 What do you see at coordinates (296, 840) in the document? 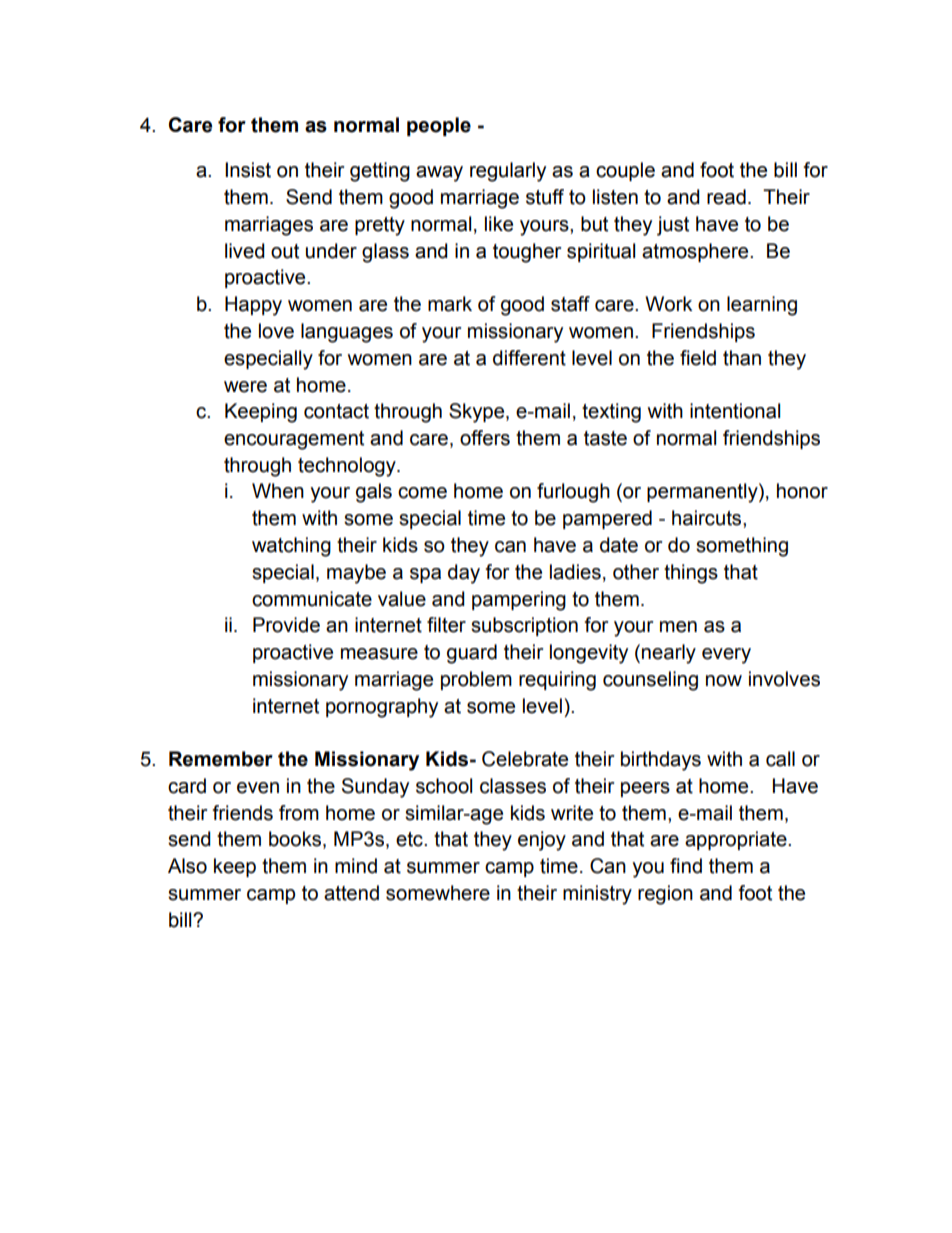
I see `books` at bounding box center [296, 840].
